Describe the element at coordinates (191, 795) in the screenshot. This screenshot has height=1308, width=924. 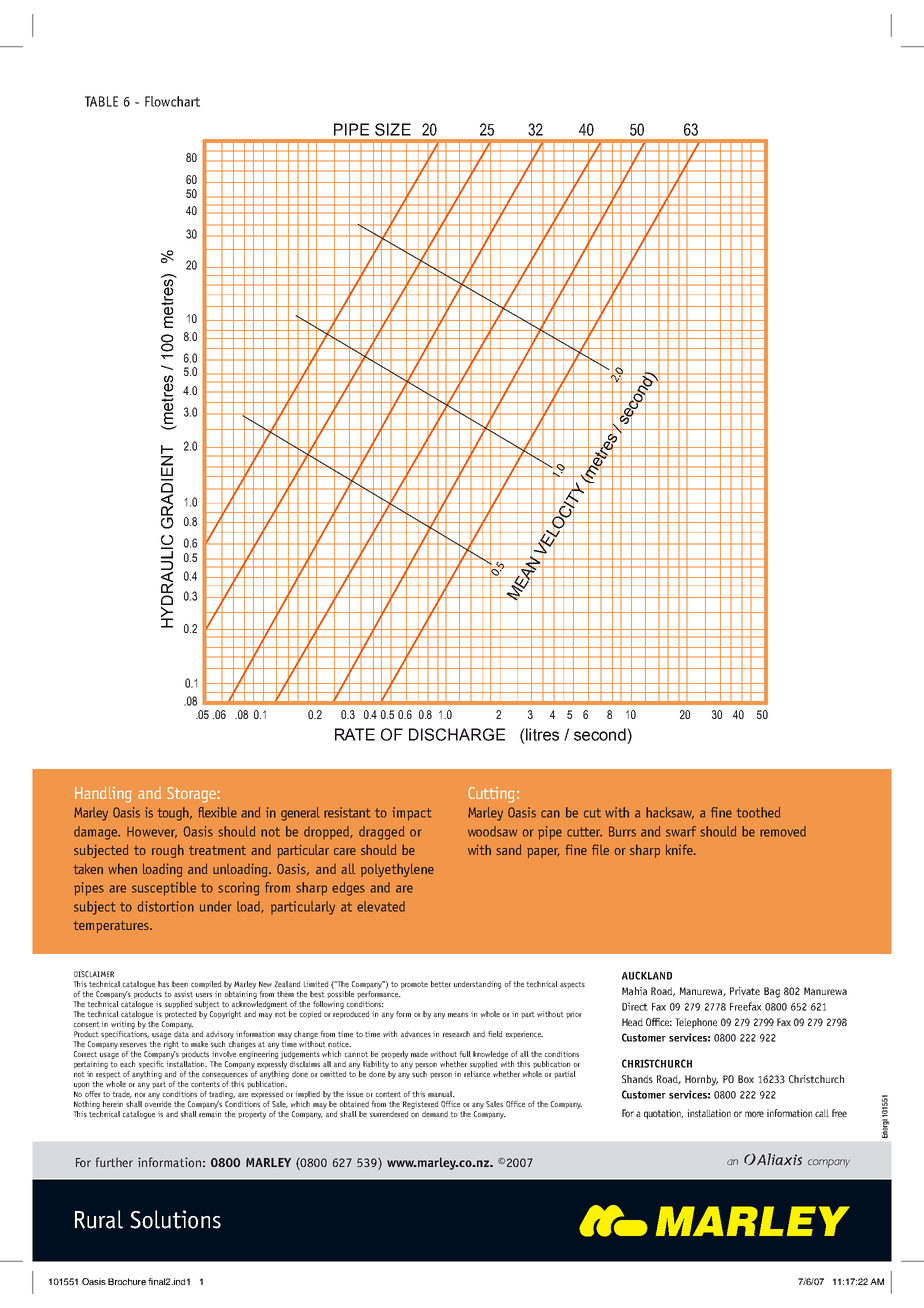
I see `Storage` at that location.
